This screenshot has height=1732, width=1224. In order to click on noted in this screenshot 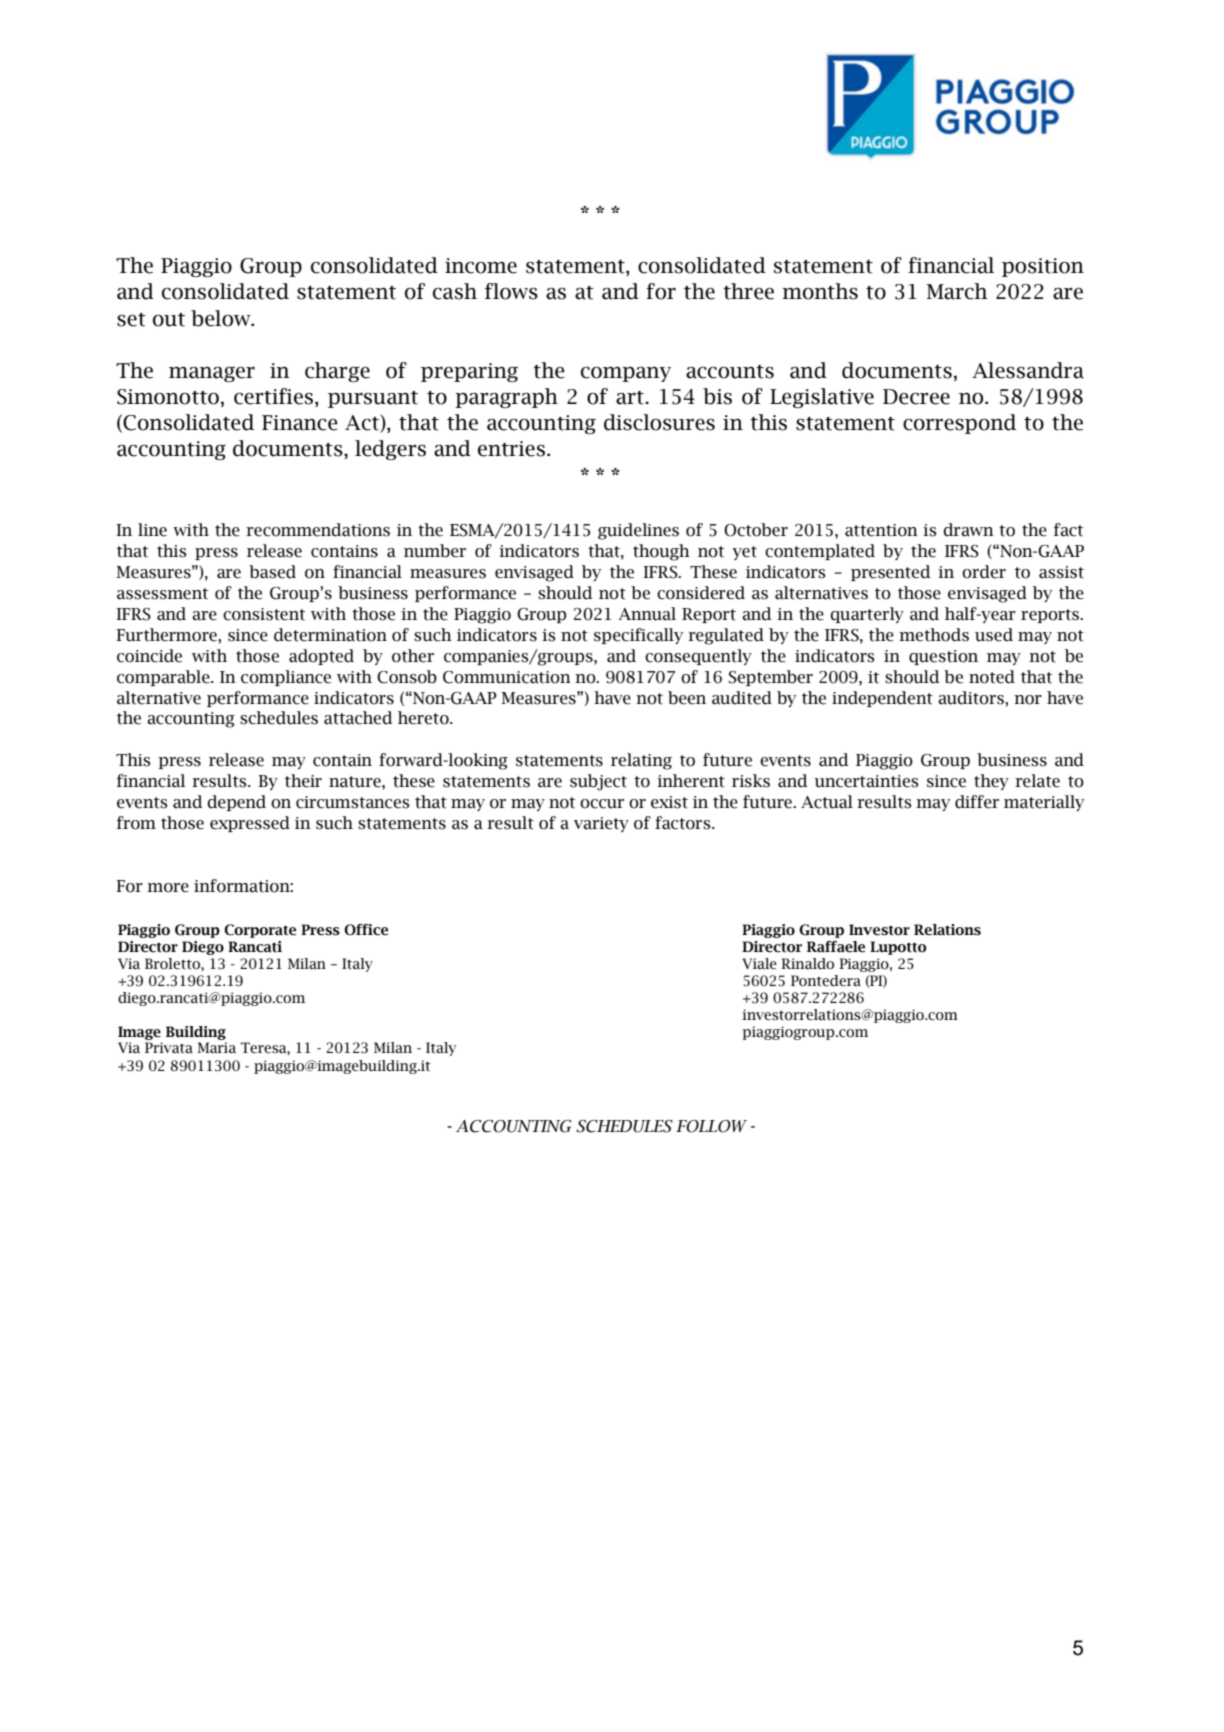, I will do `click(992, 677)`.
